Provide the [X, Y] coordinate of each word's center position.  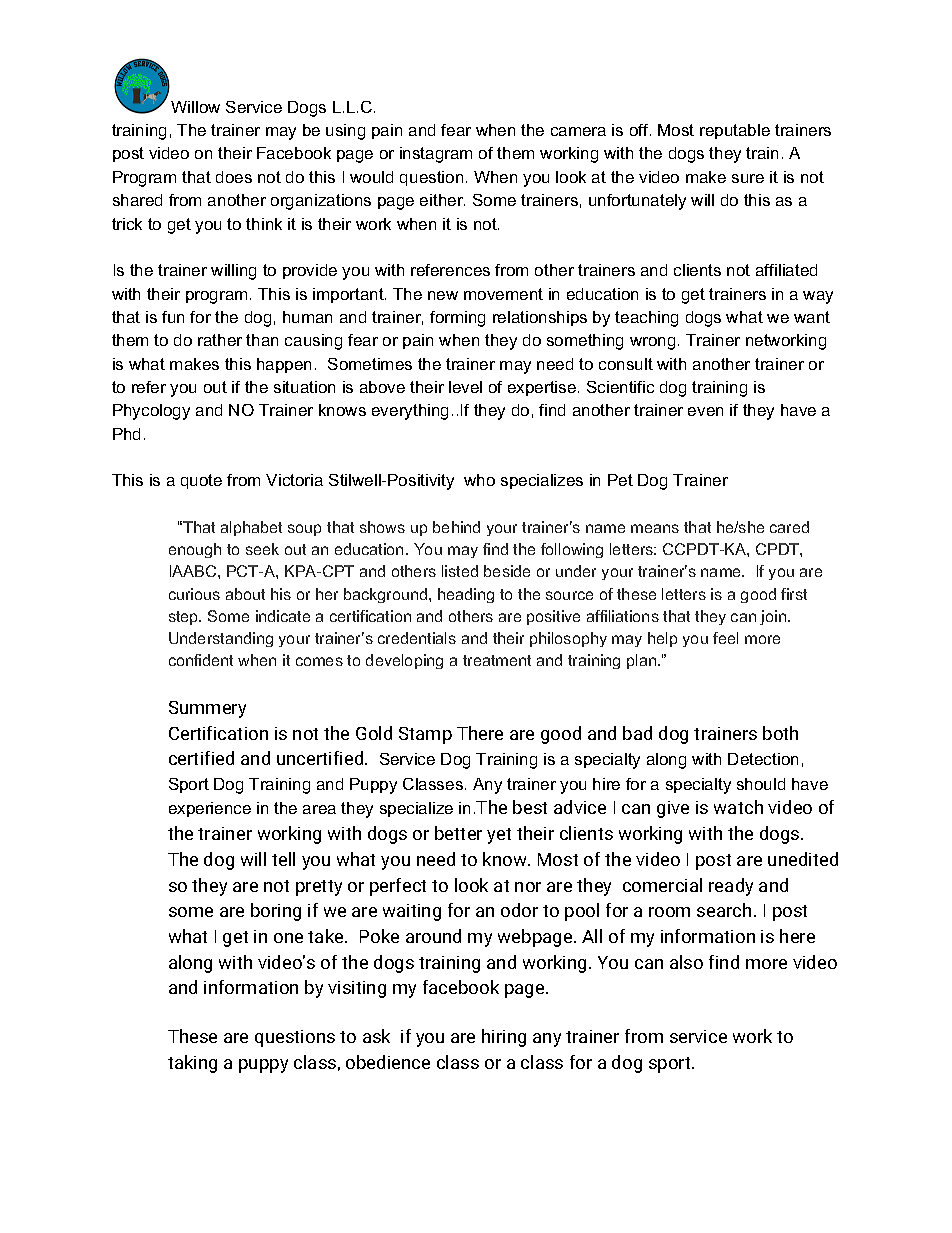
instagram [436, 155]
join [773, 617]
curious [194, 594]
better [458, 833]
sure [748, 178]
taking [192, 1064]
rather [220, 340]
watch [738, 807]
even [705, 411]
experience [210, 809]
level [465, 387]
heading [466, 595]
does [234, 177]
